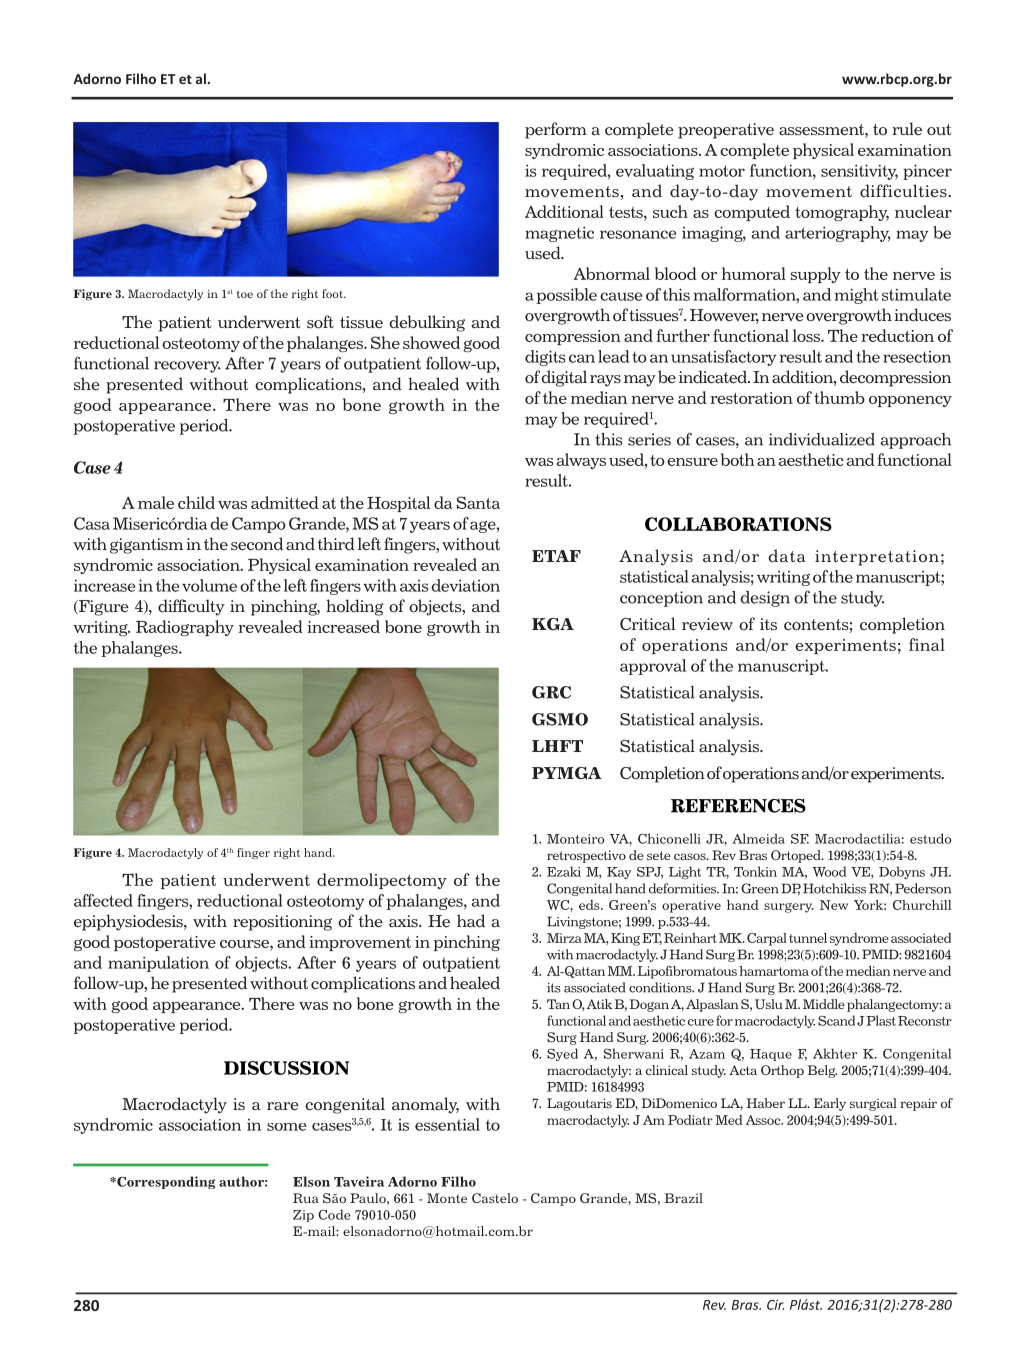 The image size is (1025, 1367). Describe the element at coordinates (859, 172) in the document. I see `sensitivity` at that location.
